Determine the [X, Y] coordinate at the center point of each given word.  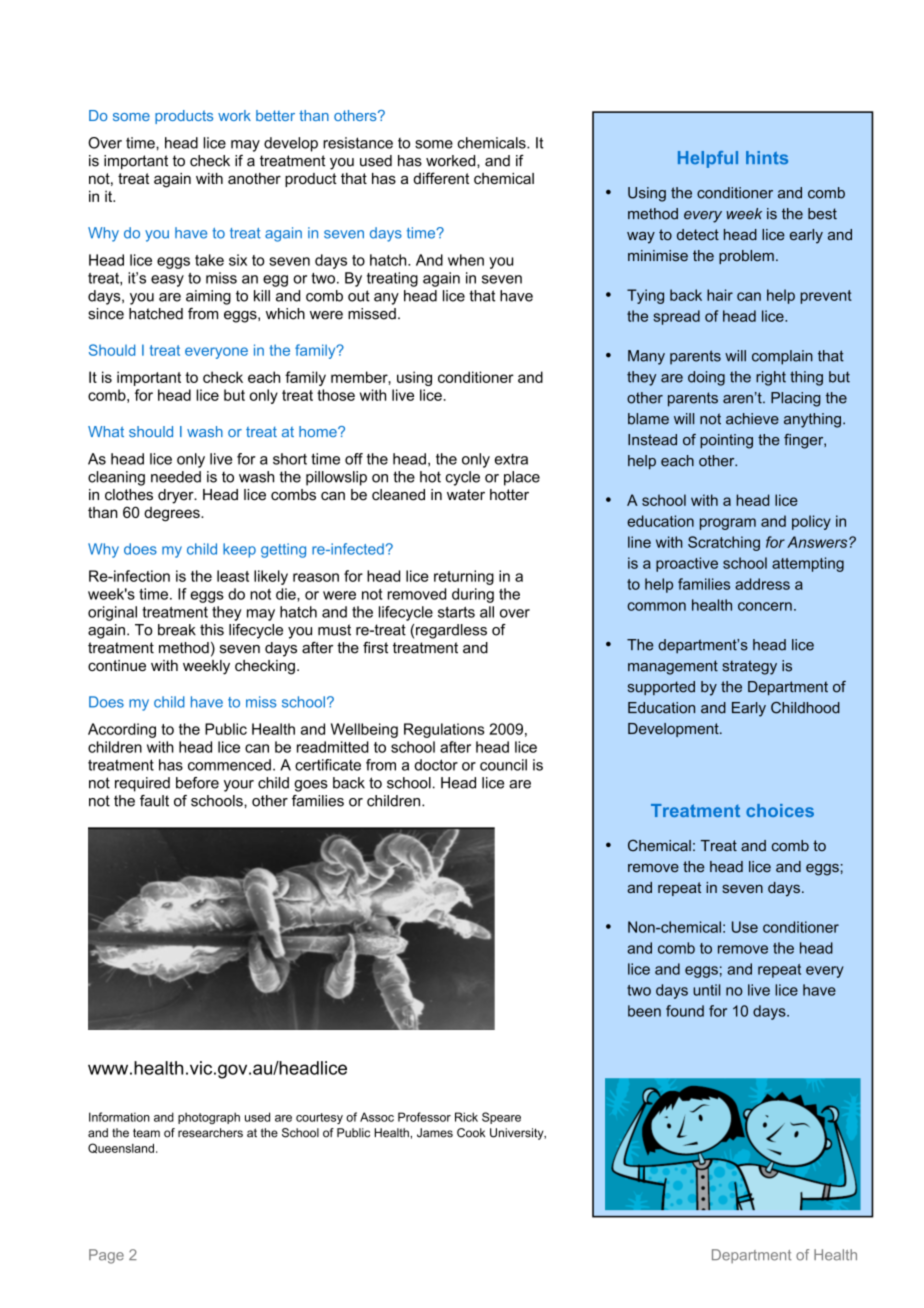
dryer [177, 496]
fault [154, 801]
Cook [471, 1133]
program [728, 524]
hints [767, 158]
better [275, 115]
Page [106, 1256]
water [466, 495]
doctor [436, 765]
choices [780, 810]
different [441, 178]
